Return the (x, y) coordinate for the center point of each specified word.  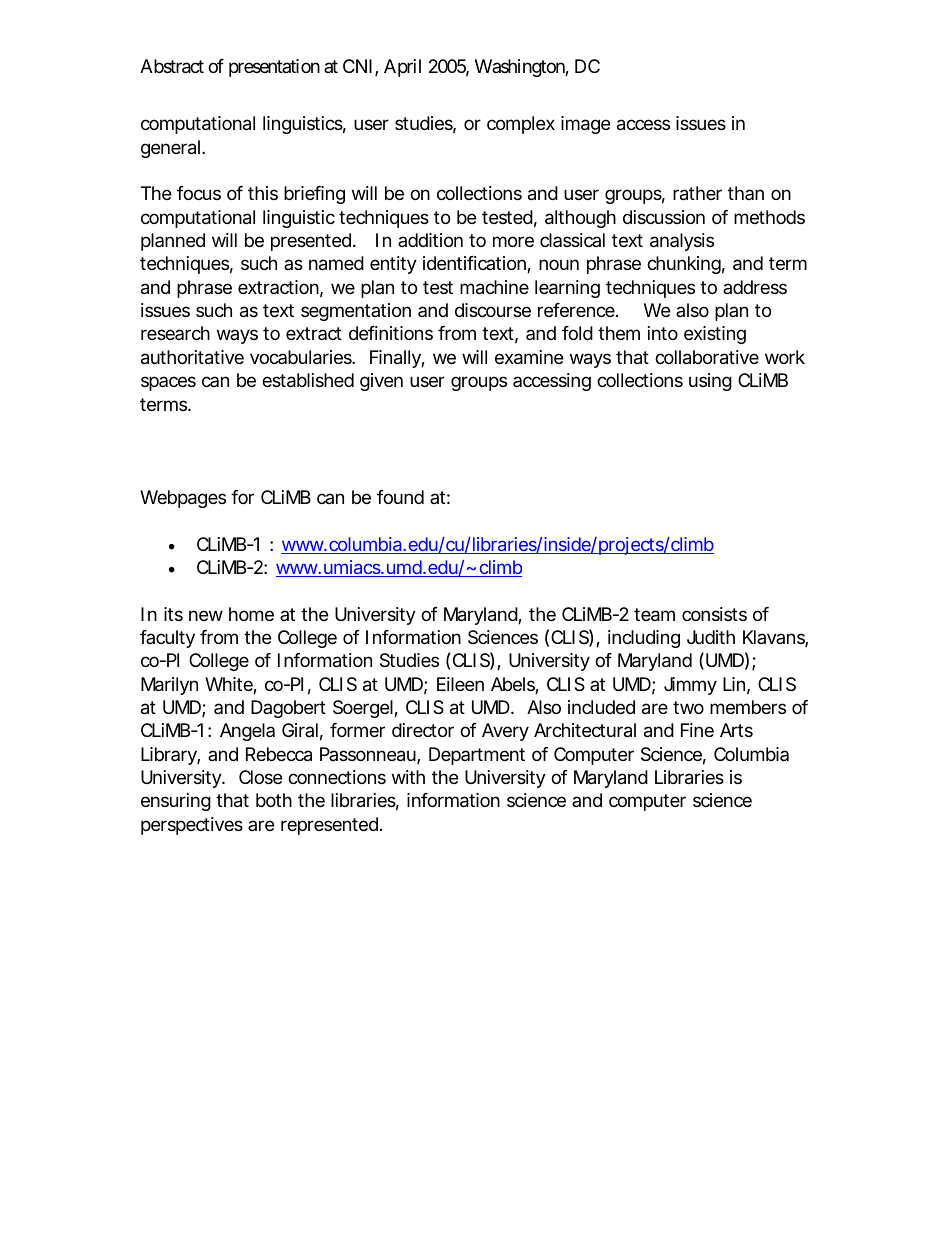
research (175, 333)
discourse (493, 310)
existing (715, 335)
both (274, 800)
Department (477, 756)
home (251, 614)
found (400, 497)
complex (521, 125)
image (585, 125)
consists (714, 614)
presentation (274, 68)
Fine (697, 730)
